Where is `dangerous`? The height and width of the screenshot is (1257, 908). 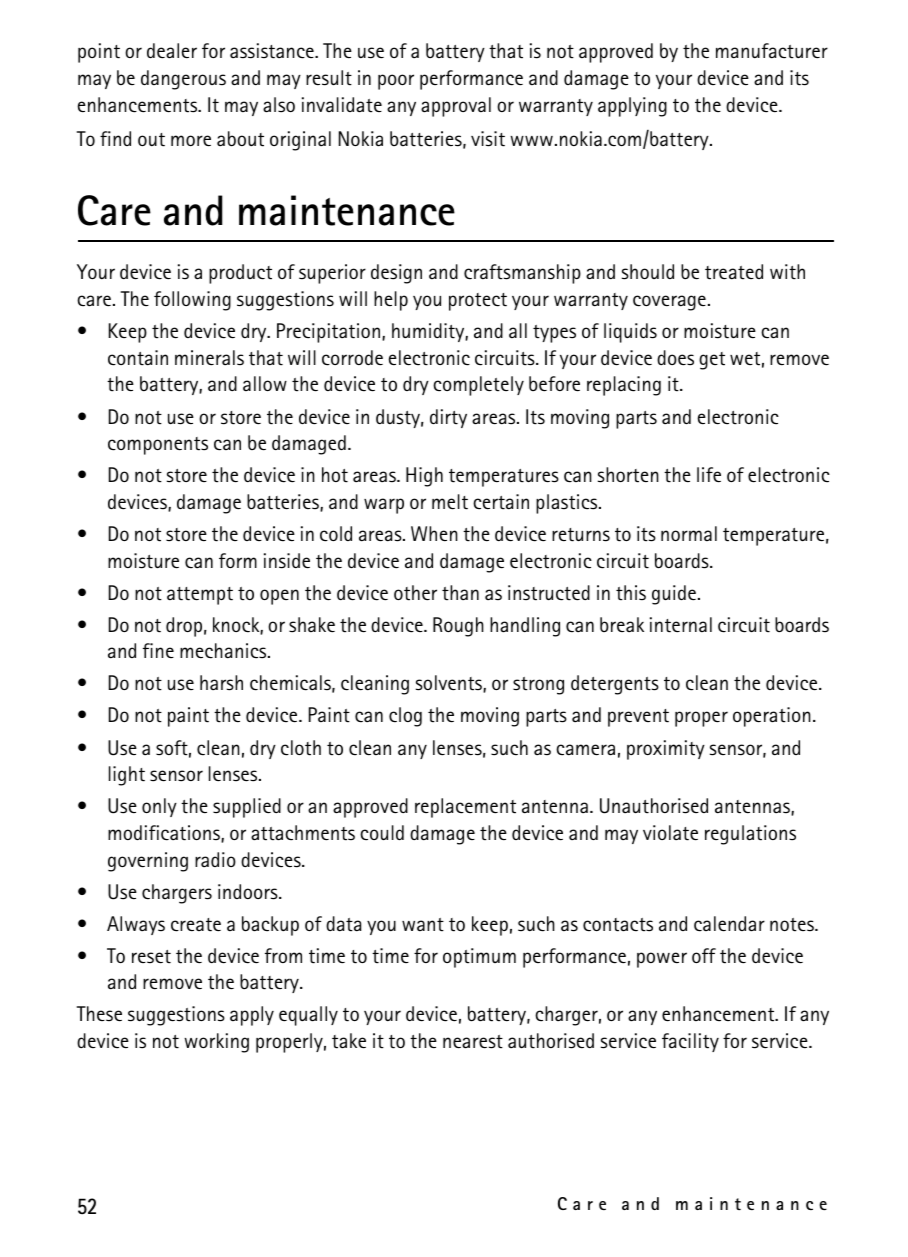 dangerous is located at coordinates (183, 80).
